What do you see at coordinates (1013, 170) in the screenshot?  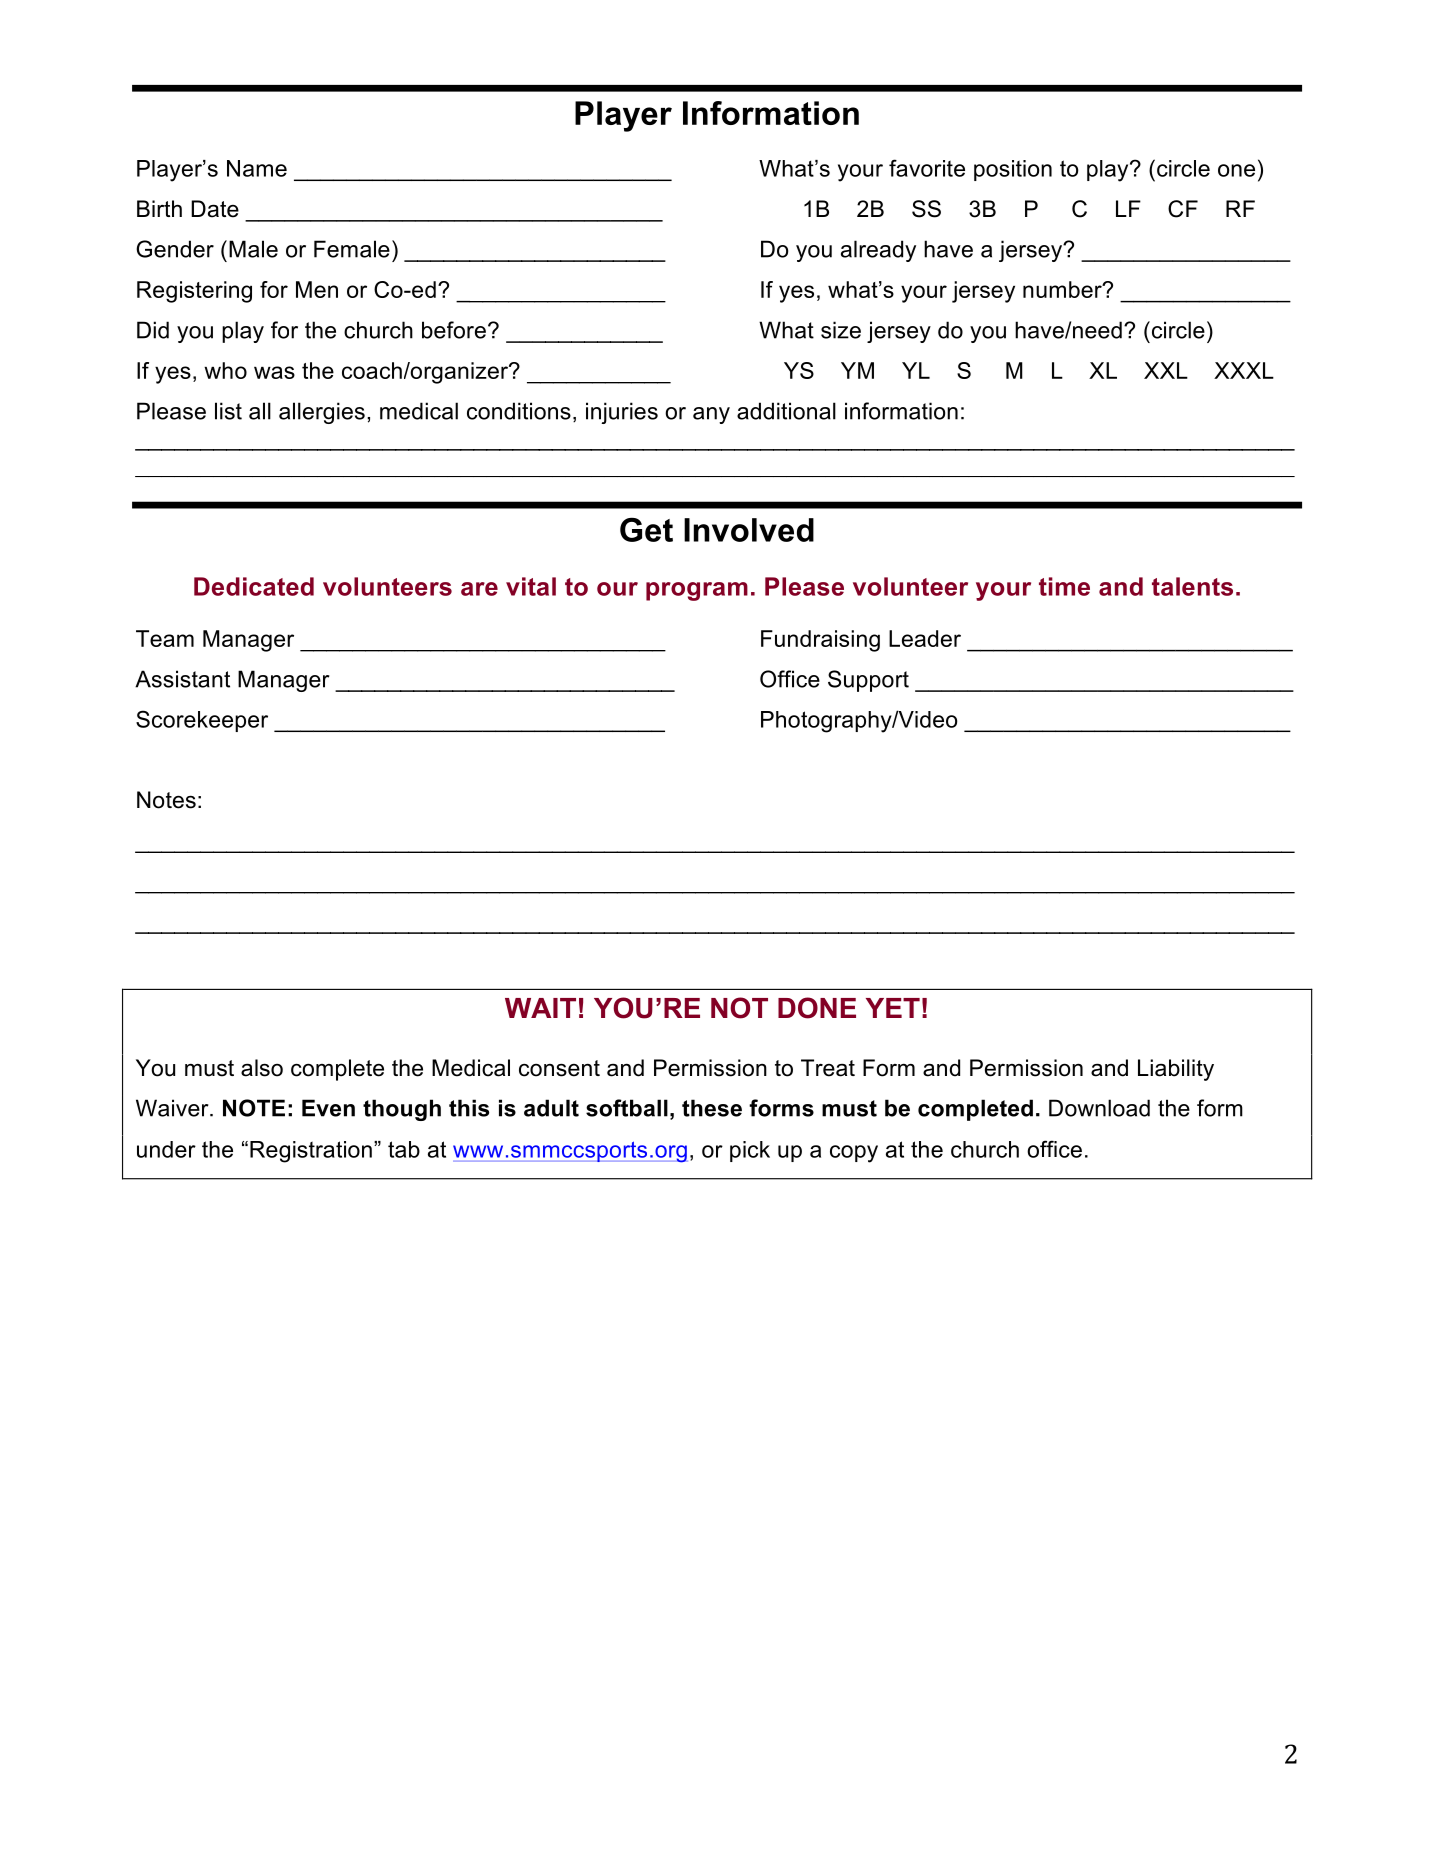 I see `position` at bounding box center [1013, 170].
